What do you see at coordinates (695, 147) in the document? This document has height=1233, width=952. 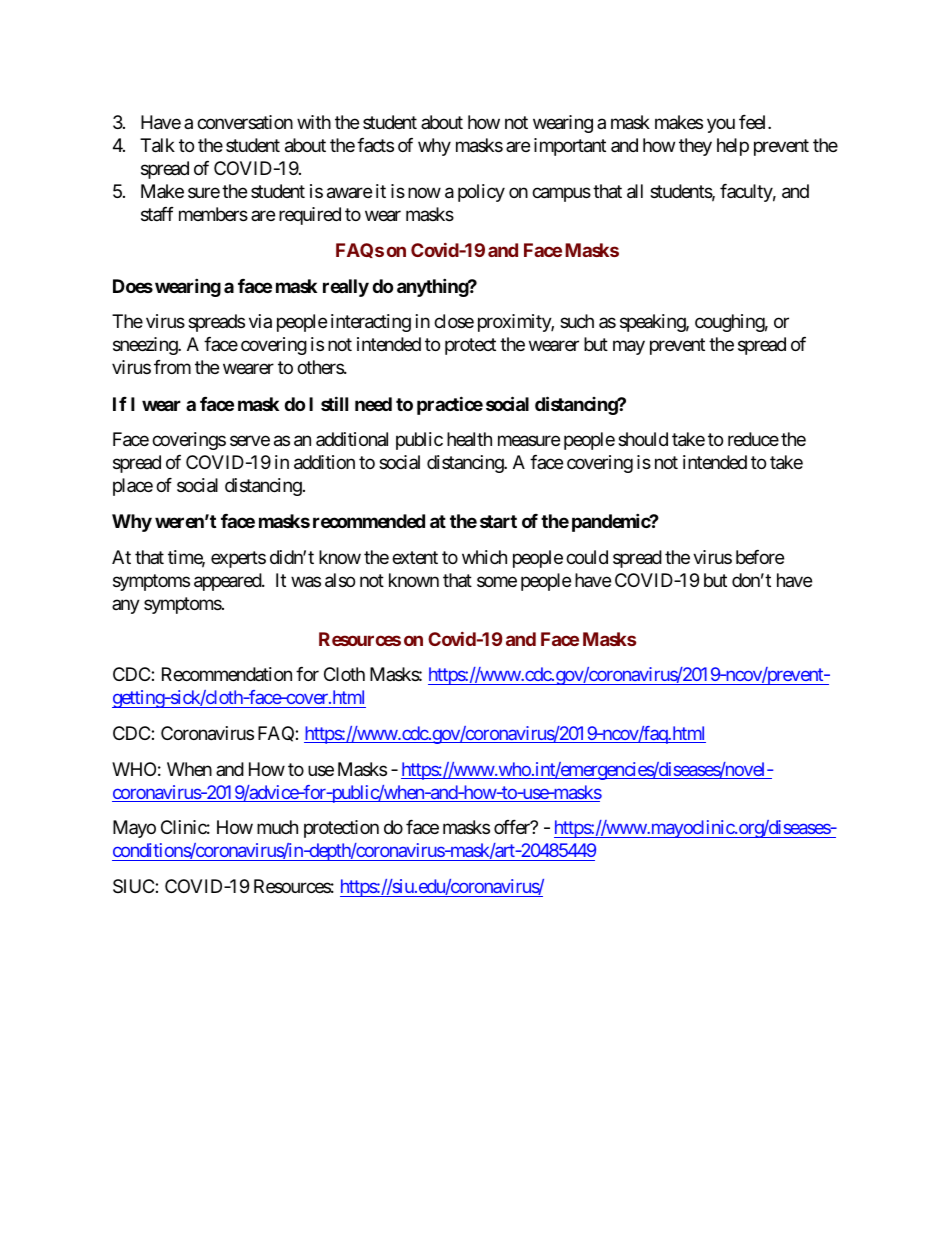 I see `they` at bounding box center [695, 147].
